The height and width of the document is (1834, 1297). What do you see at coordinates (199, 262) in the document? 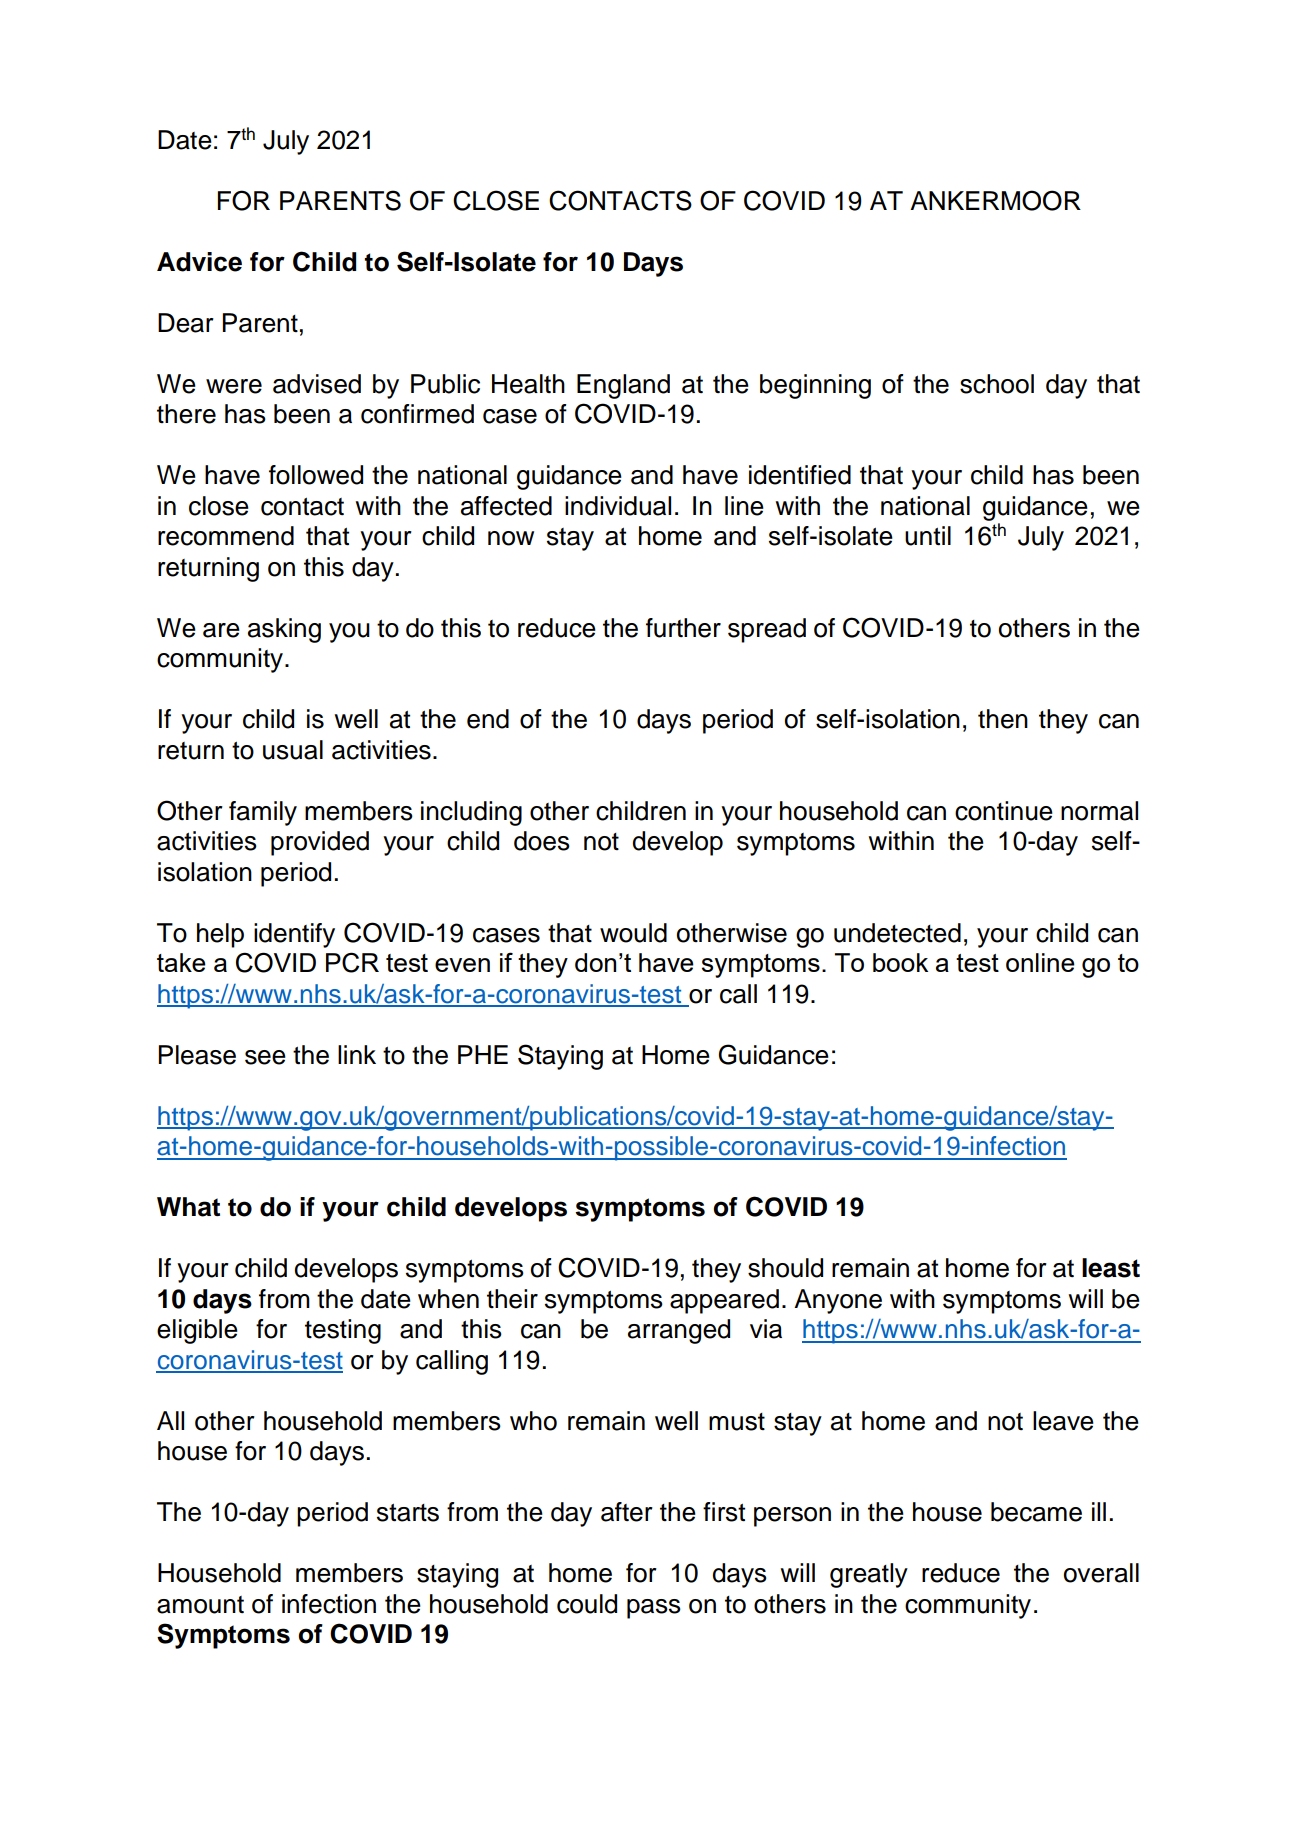
I see `Advice` at bounding box center [199, 262].
